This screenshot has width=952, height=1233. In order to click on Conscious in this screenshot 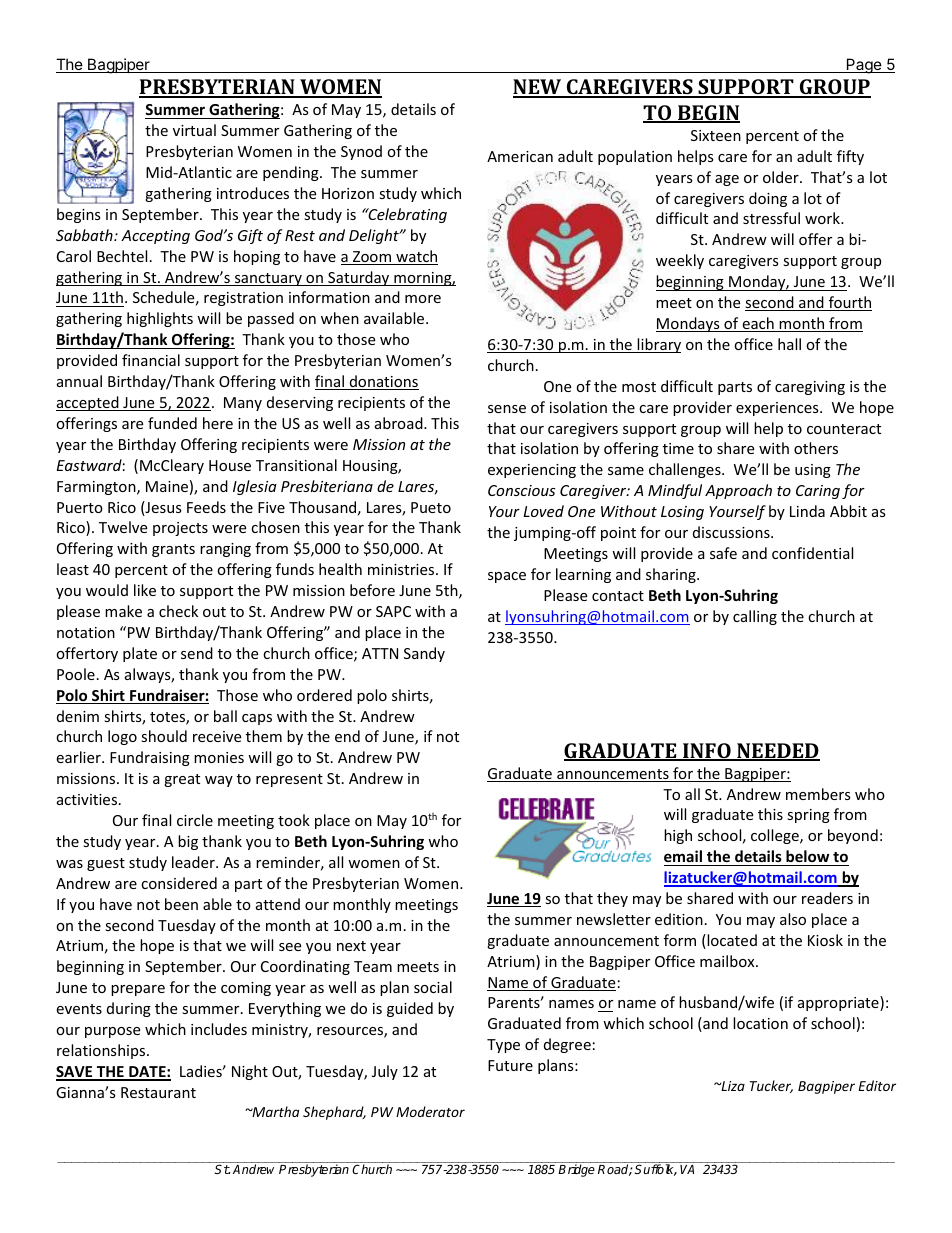, I will do `click(521, 490)`.
